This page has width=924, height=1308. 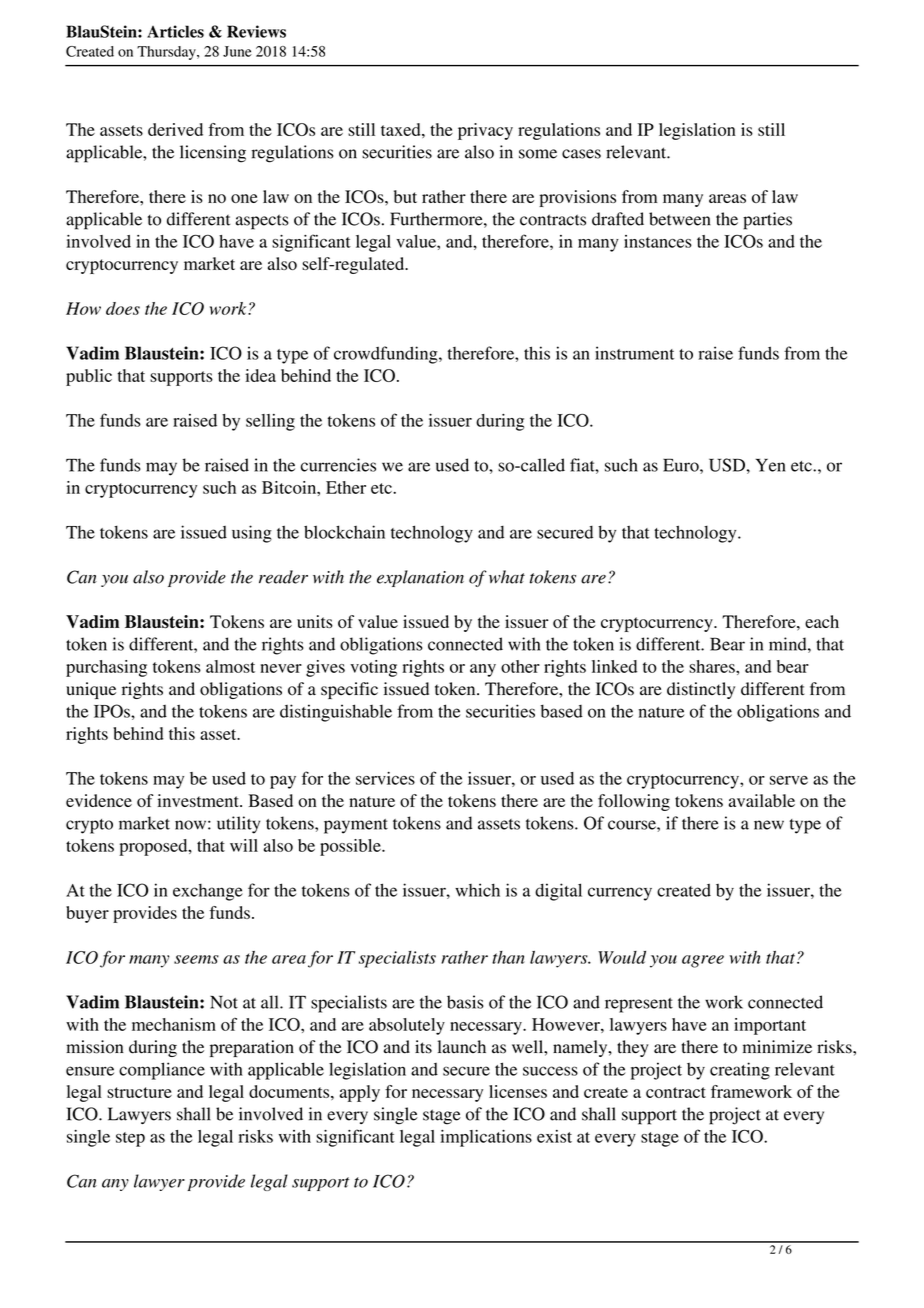 What do you see at coordinates (123, 308) in the page?
I see `does` at bounding box center [123, 308].
